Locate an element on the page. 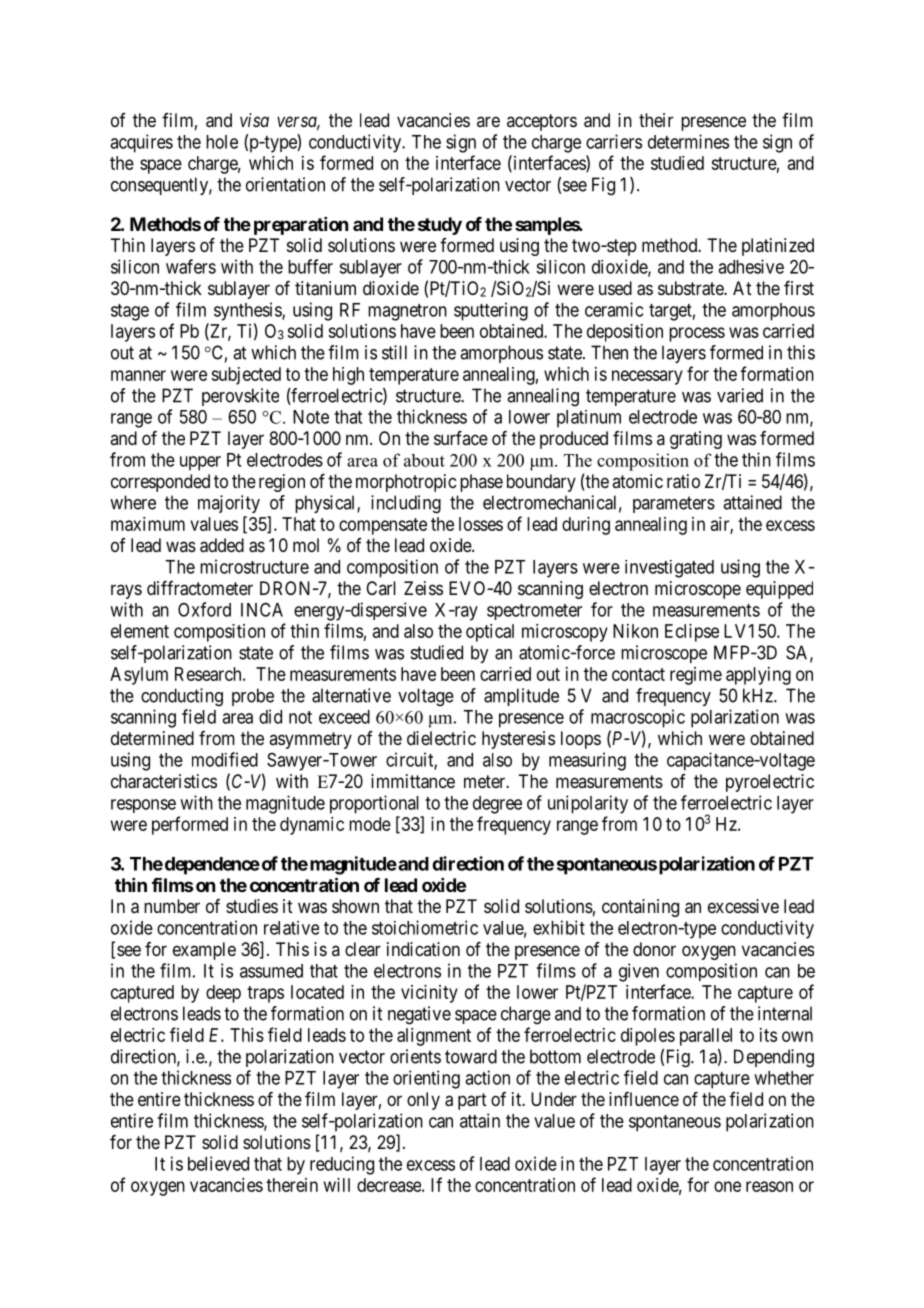 The width and height of the image is (924, 1308). degree is located at coordinates (497, 805).
